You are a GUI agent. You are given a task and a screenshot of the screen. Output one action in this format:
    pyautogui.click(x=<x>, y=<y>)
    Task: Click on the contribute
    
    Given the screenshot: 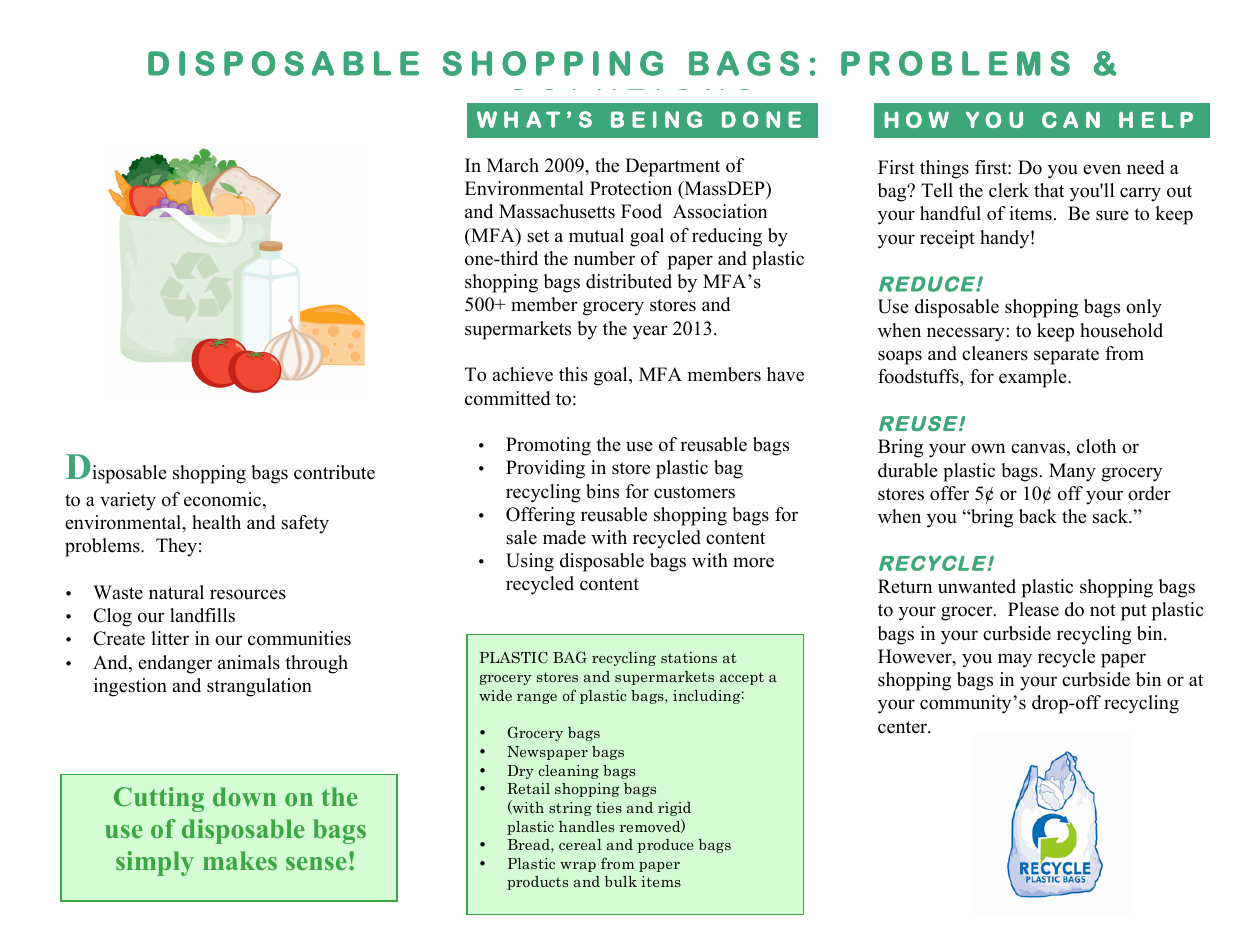 What is the action you would take?
    pyautogui.click(x=334, y=472)
